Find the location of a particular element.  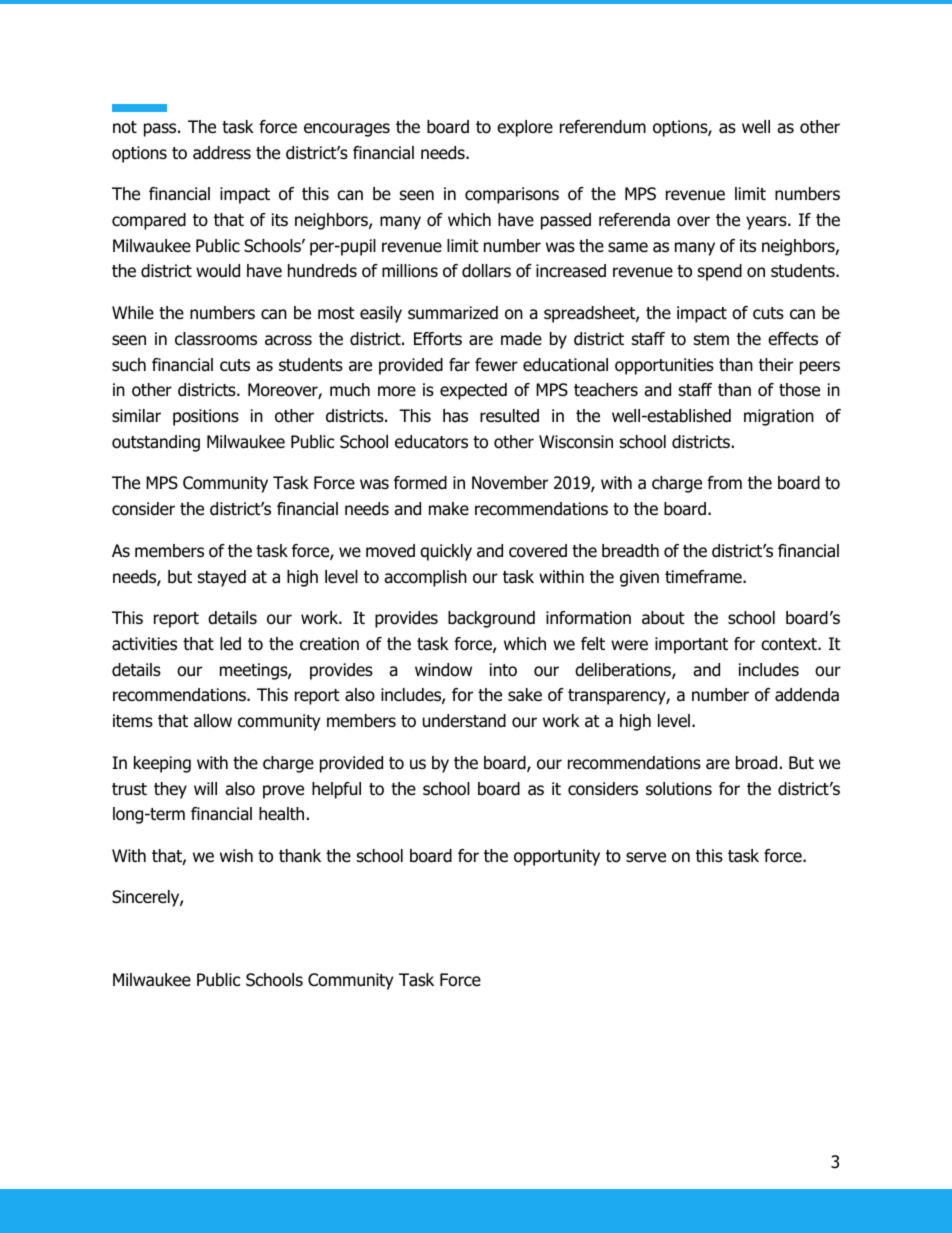

referendum is located at coordinates (603, 127).
